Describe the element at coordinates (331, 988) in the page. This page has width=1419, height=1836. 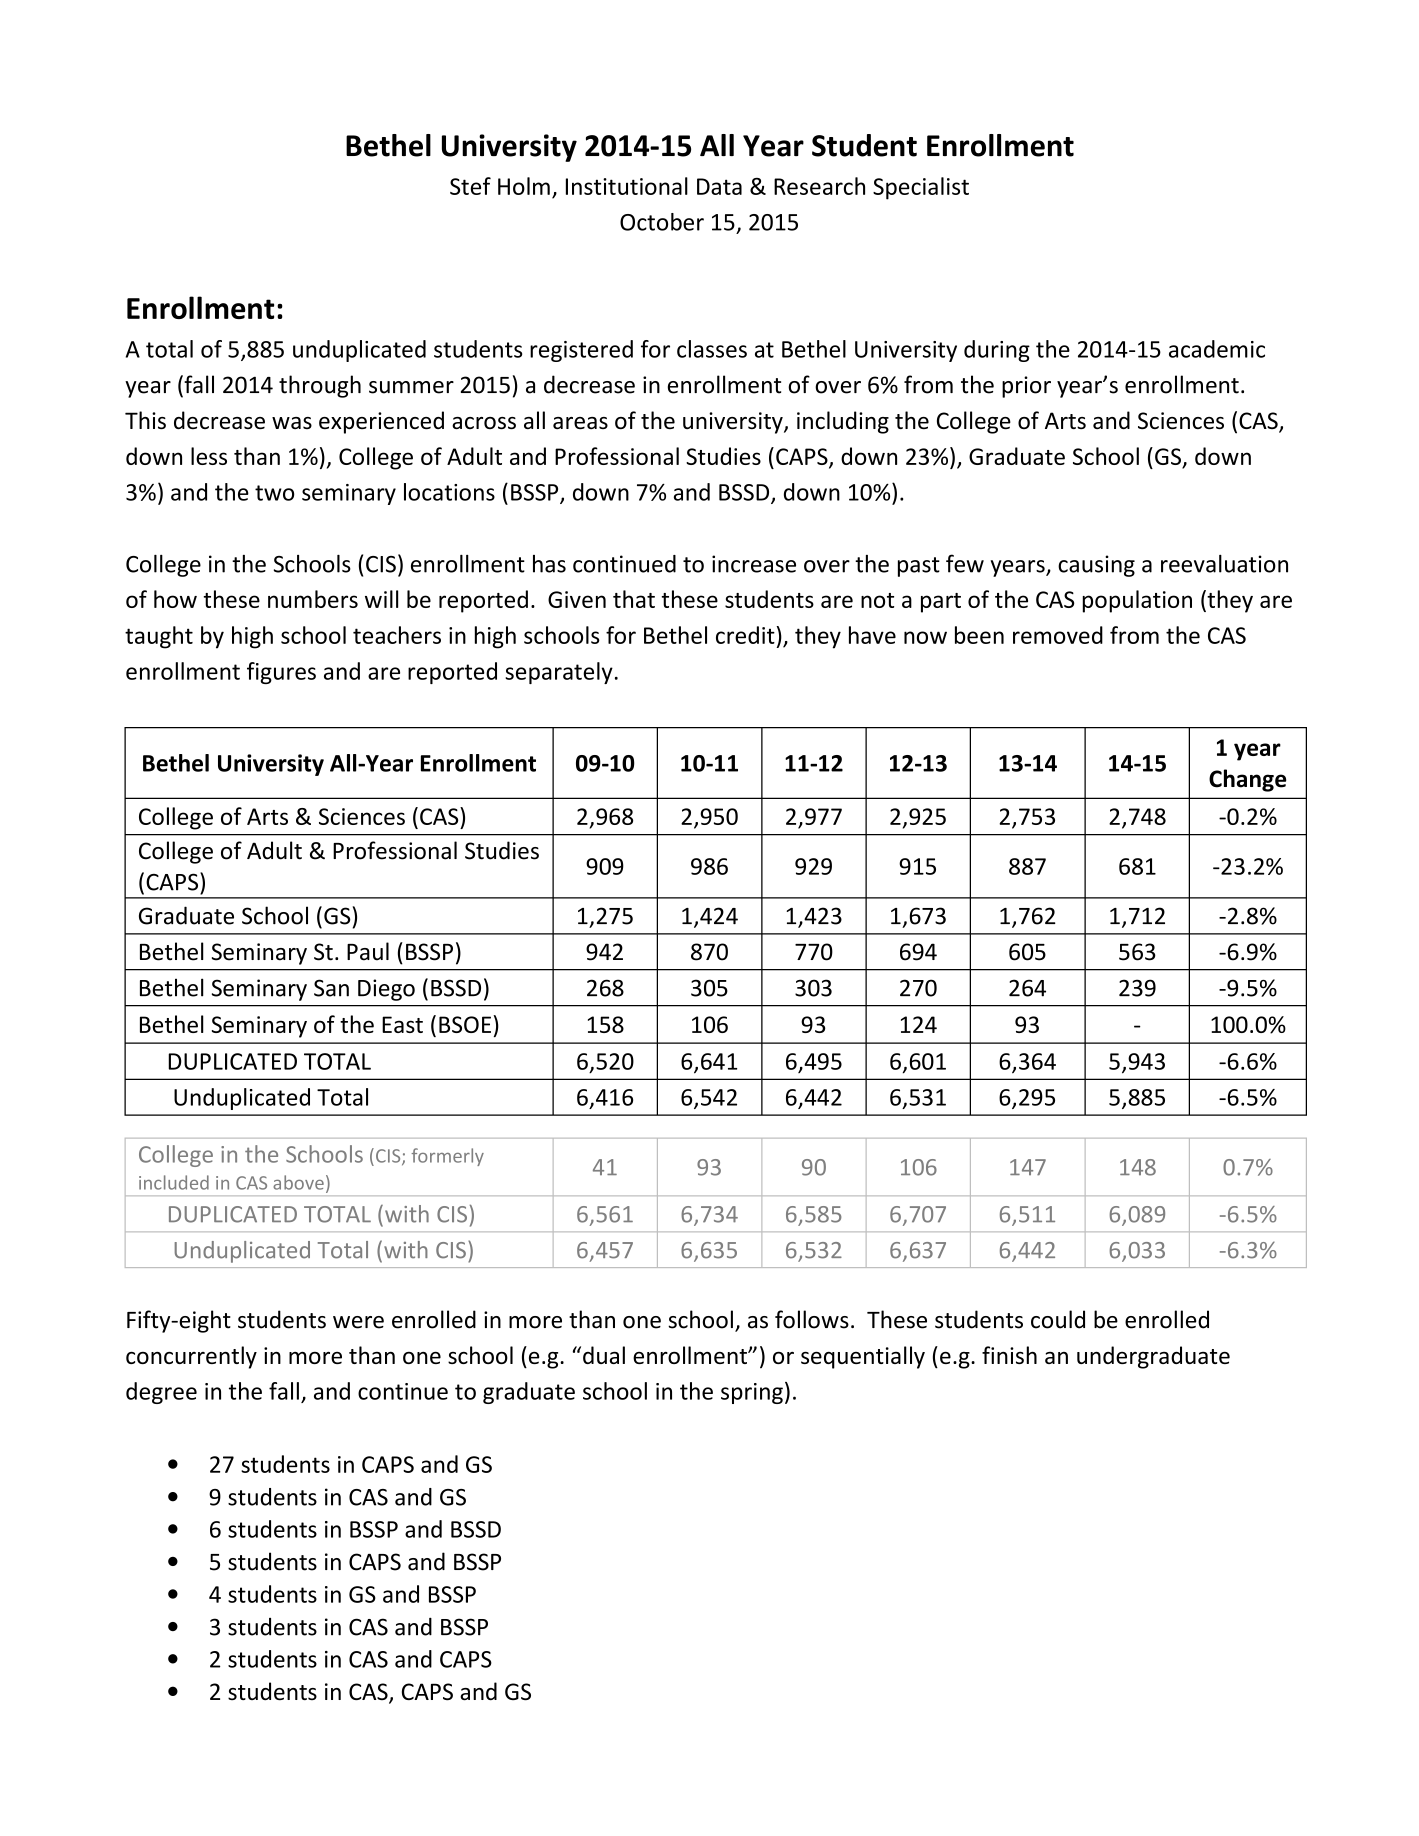
I see `San` at that location.
